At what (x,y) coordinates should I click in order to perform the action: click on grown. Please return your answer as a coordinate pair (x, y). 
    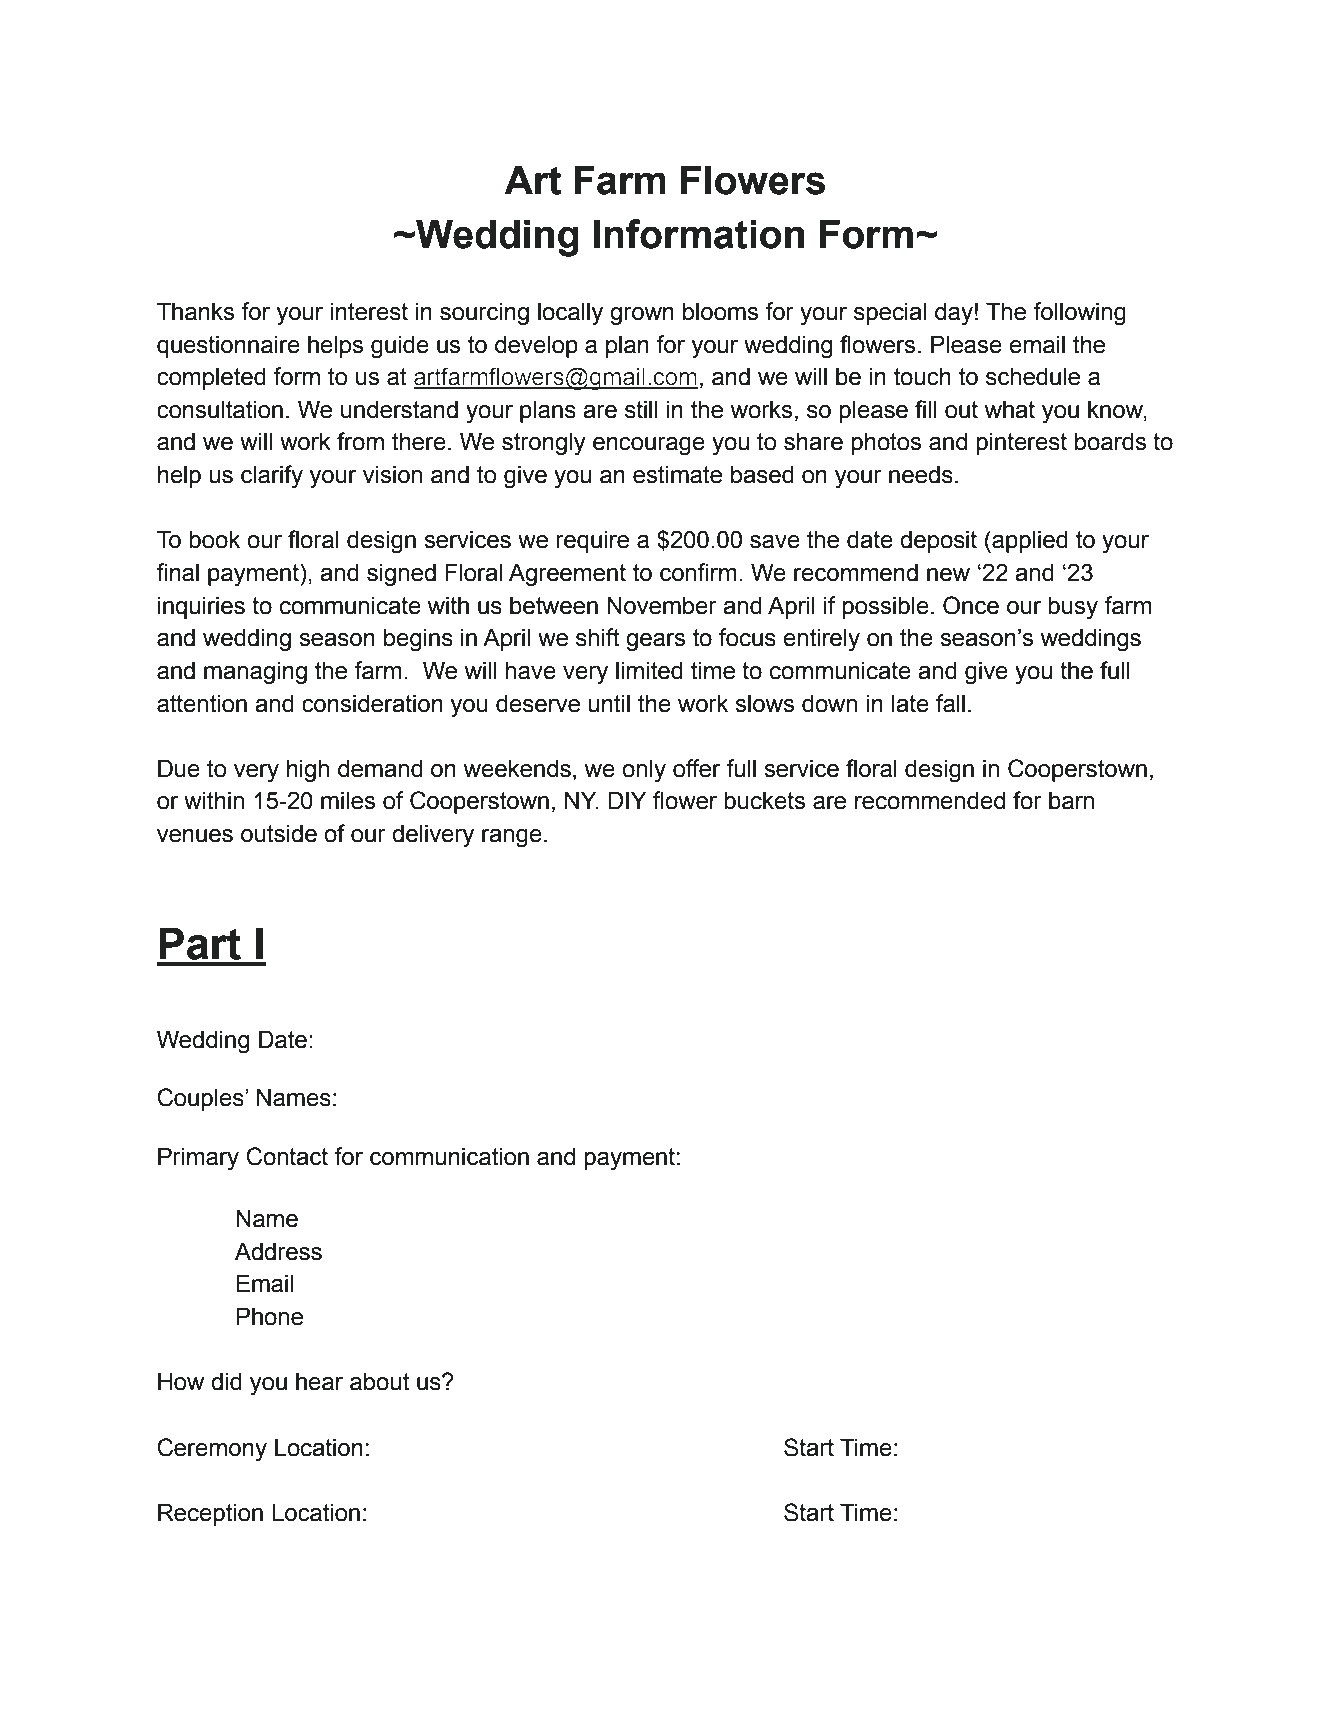
    Looking at the image, I should click on (642, 316).
